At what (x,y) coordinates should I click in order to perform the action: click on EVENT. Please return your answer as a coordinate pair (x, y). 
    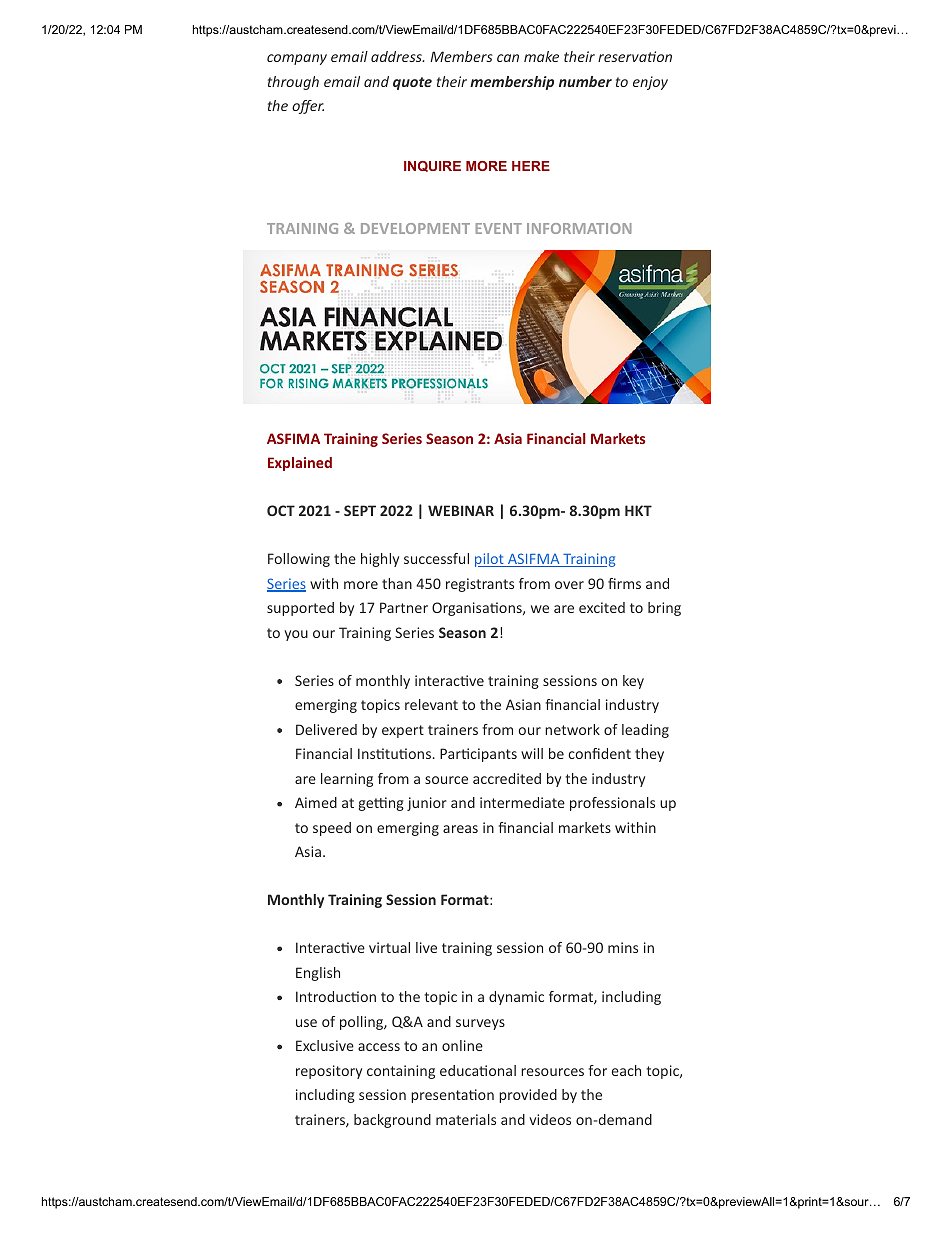
    Looking at the image, I should click on (499, 228).
